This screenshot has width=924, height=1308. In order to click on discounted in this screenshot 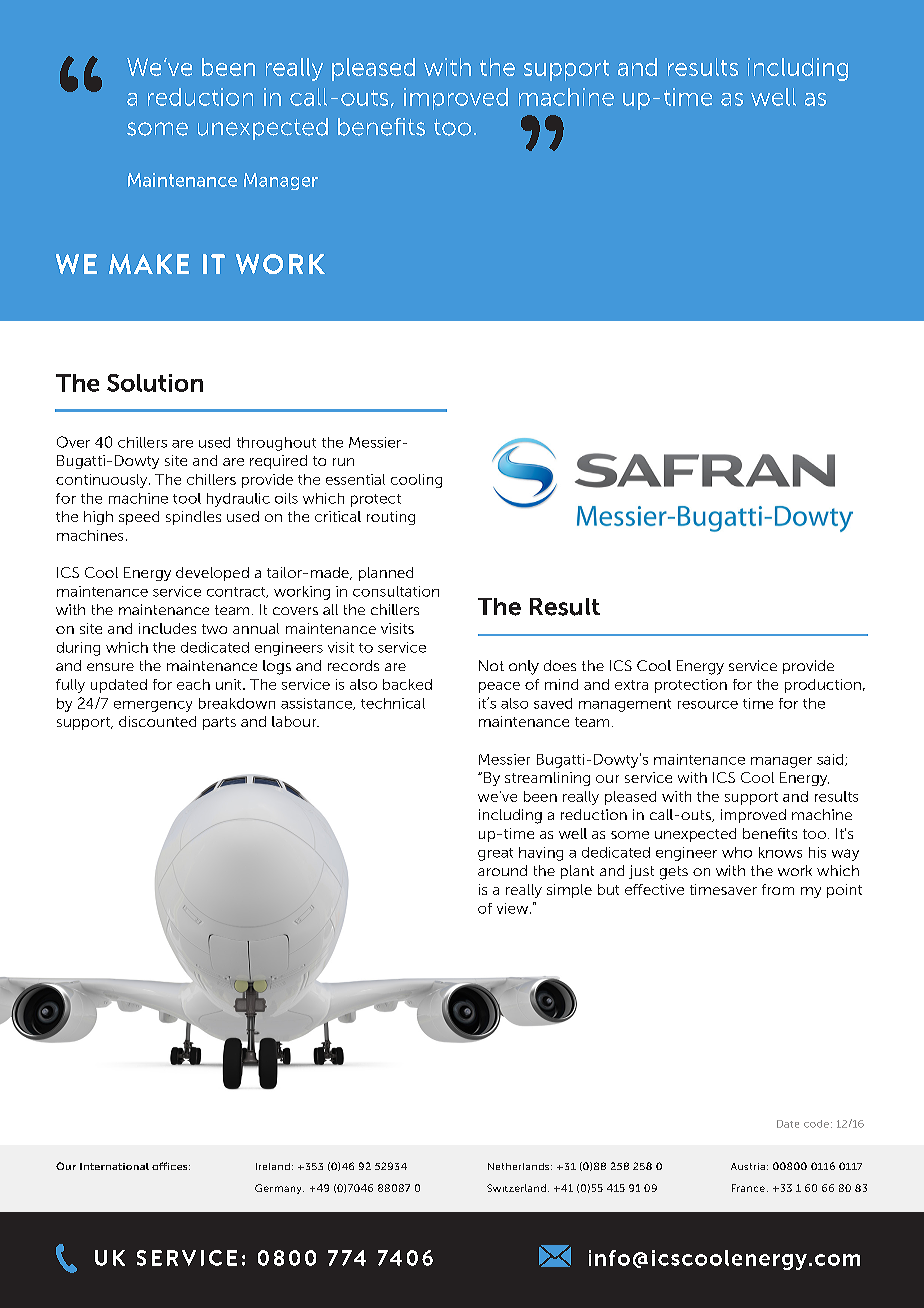, I will do `click(157, 721)`.
